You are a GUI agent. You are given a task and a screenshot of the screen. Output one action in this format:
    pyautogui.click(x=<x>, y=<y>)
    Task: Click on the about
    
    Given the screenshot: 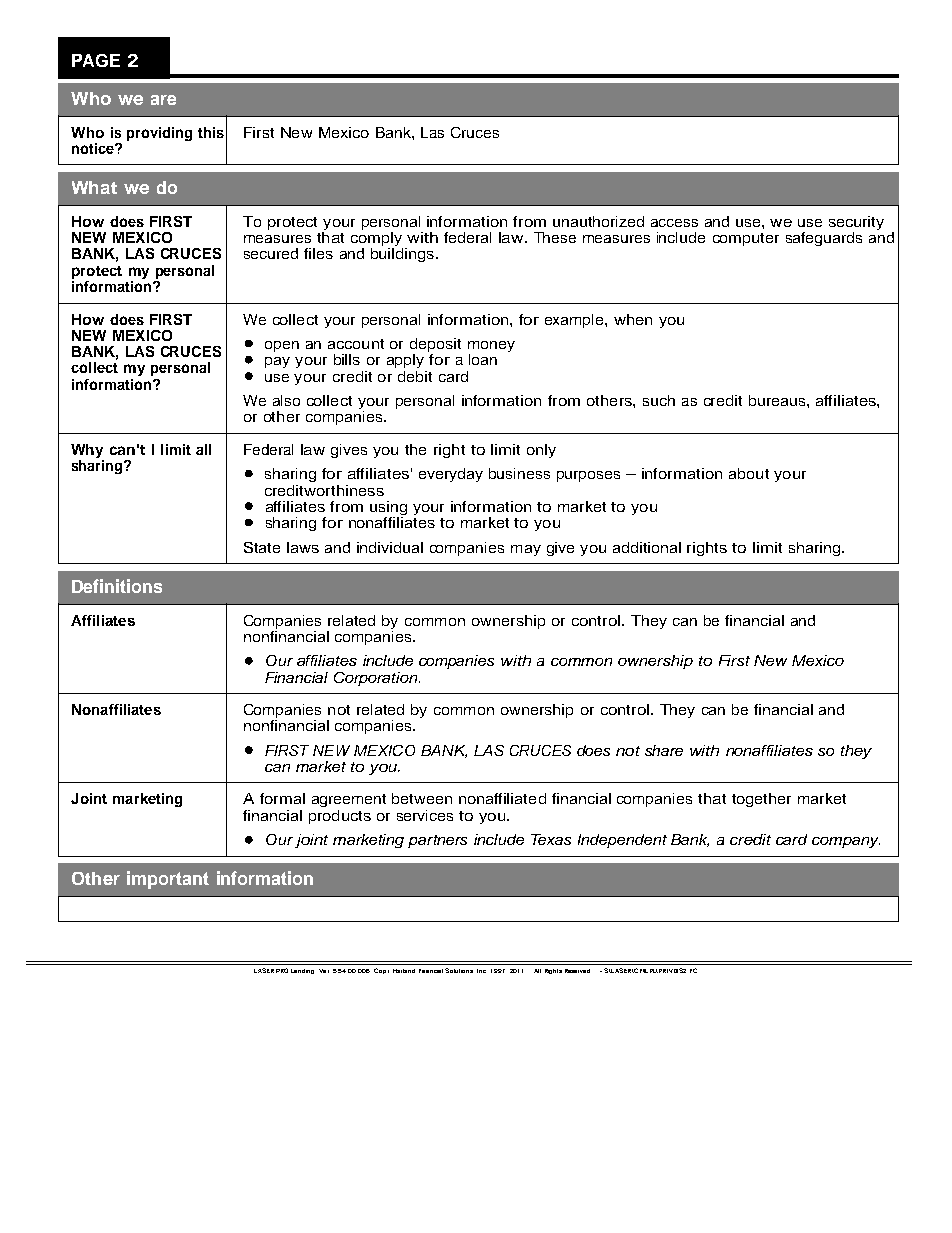 What is the action you would take?
    pyautogui.click(x=749, y=473)
